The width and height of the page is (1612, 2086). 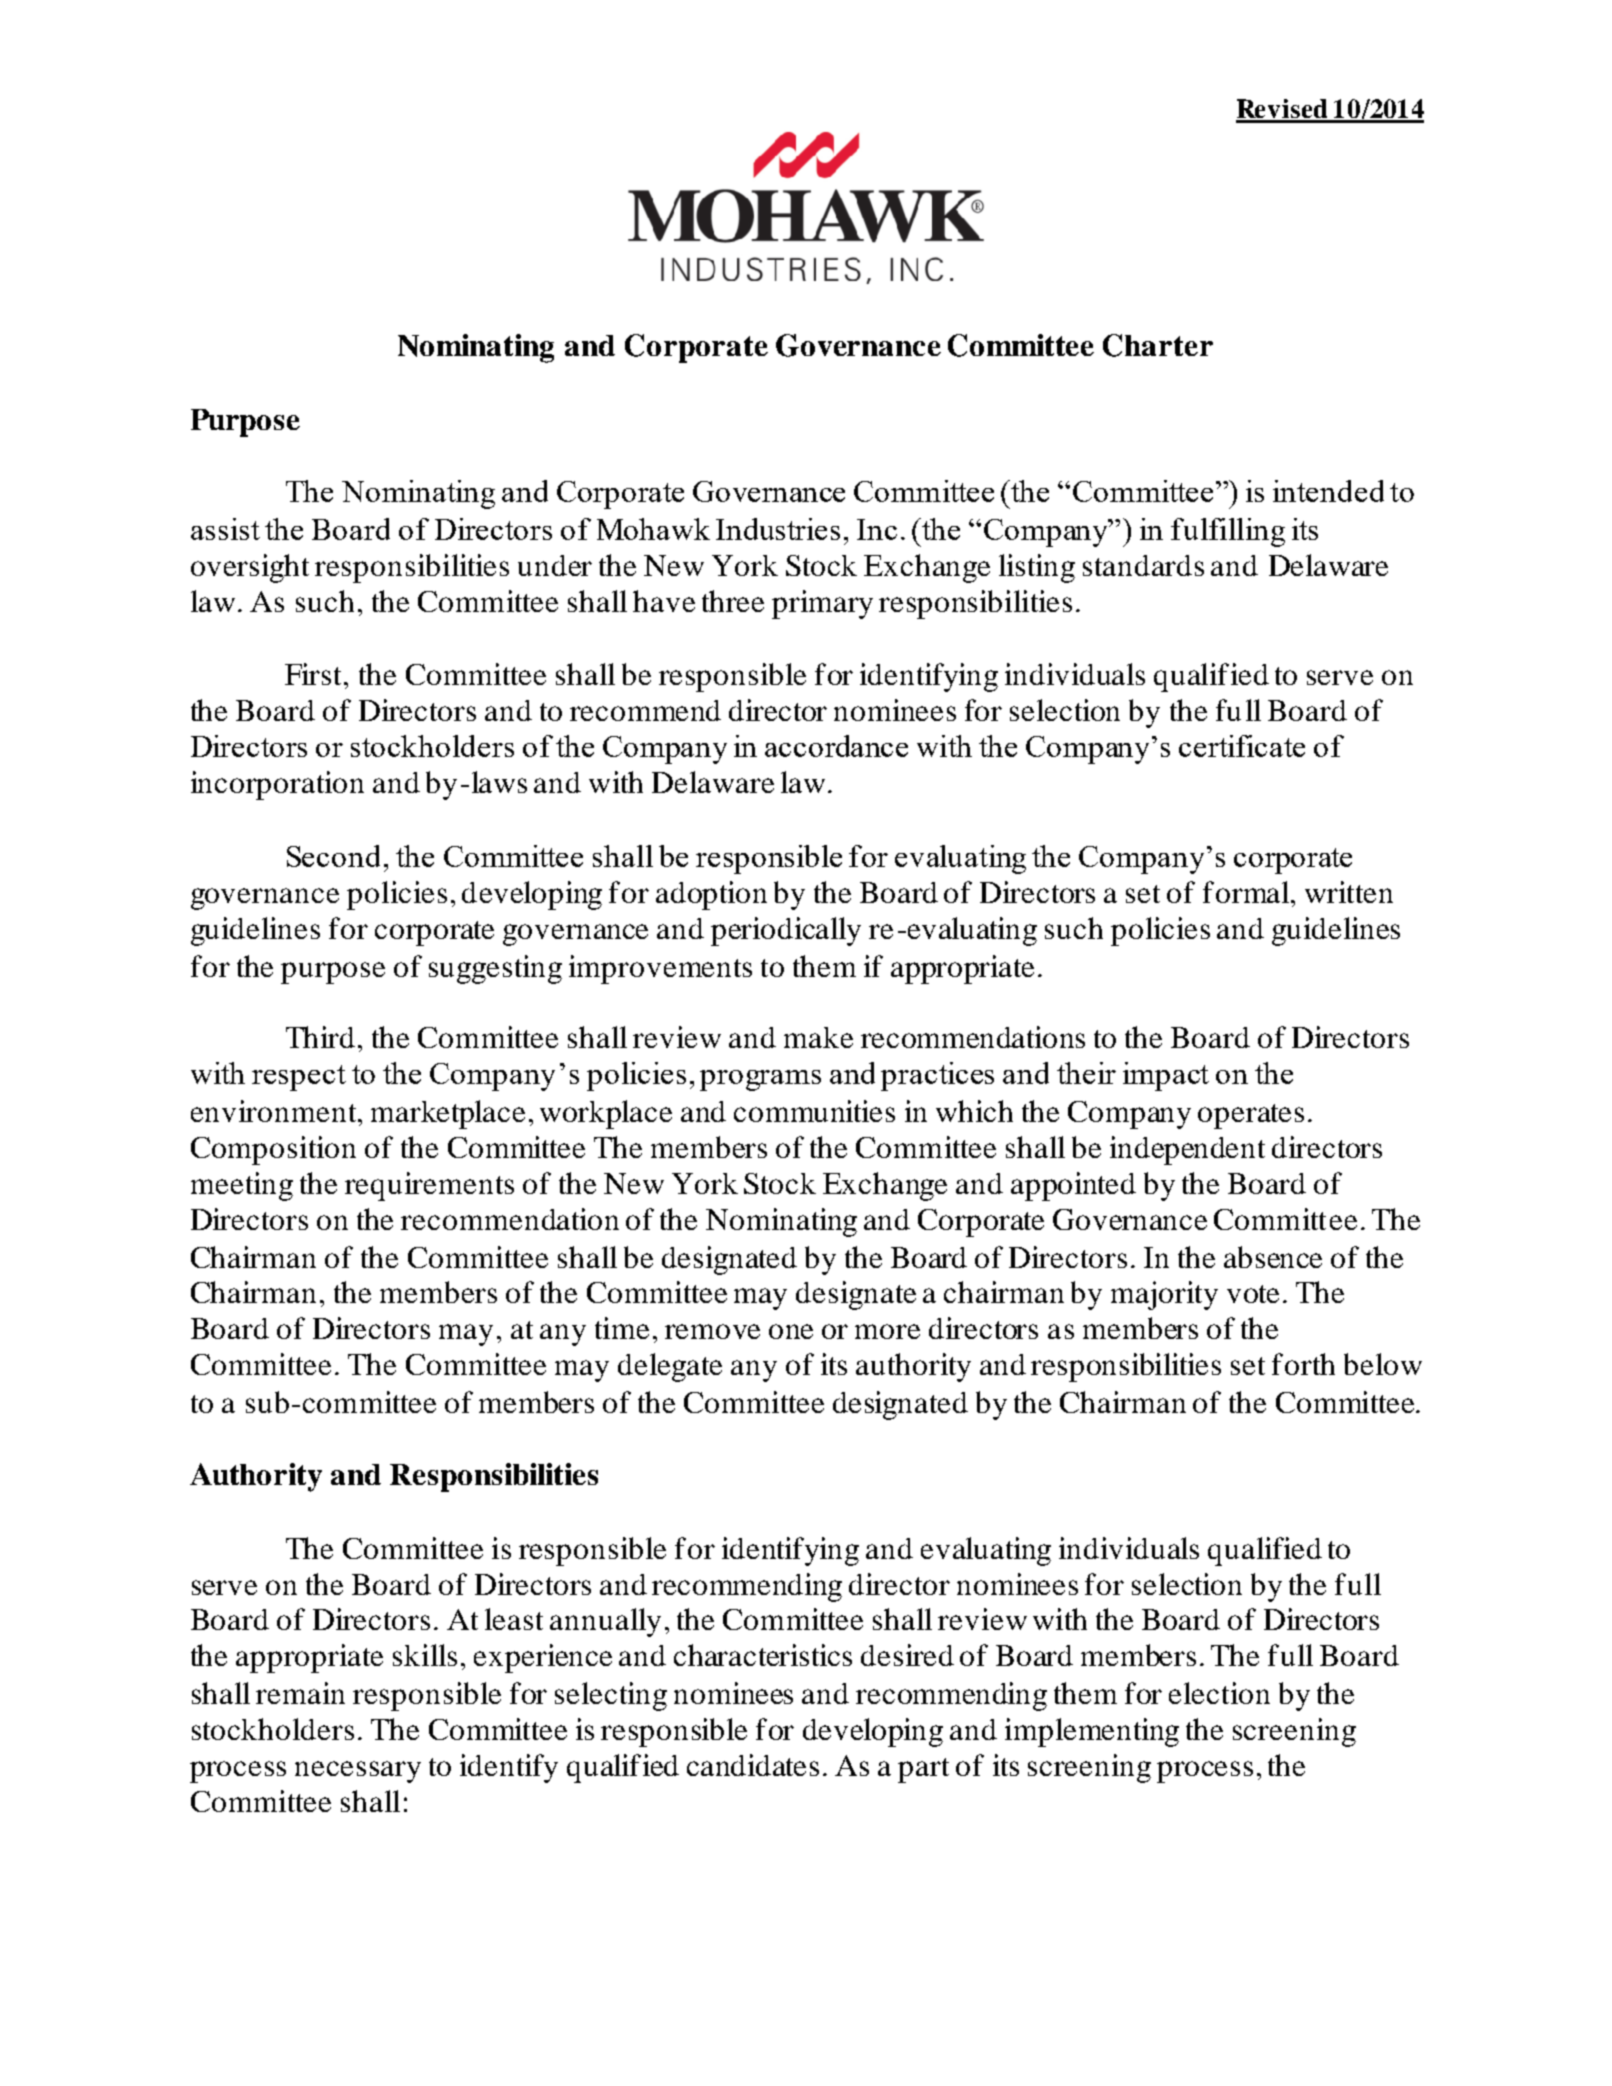 What do you see at coordinates (315, 674) in the page?
I see `First` at bounding box center [315, 674].
